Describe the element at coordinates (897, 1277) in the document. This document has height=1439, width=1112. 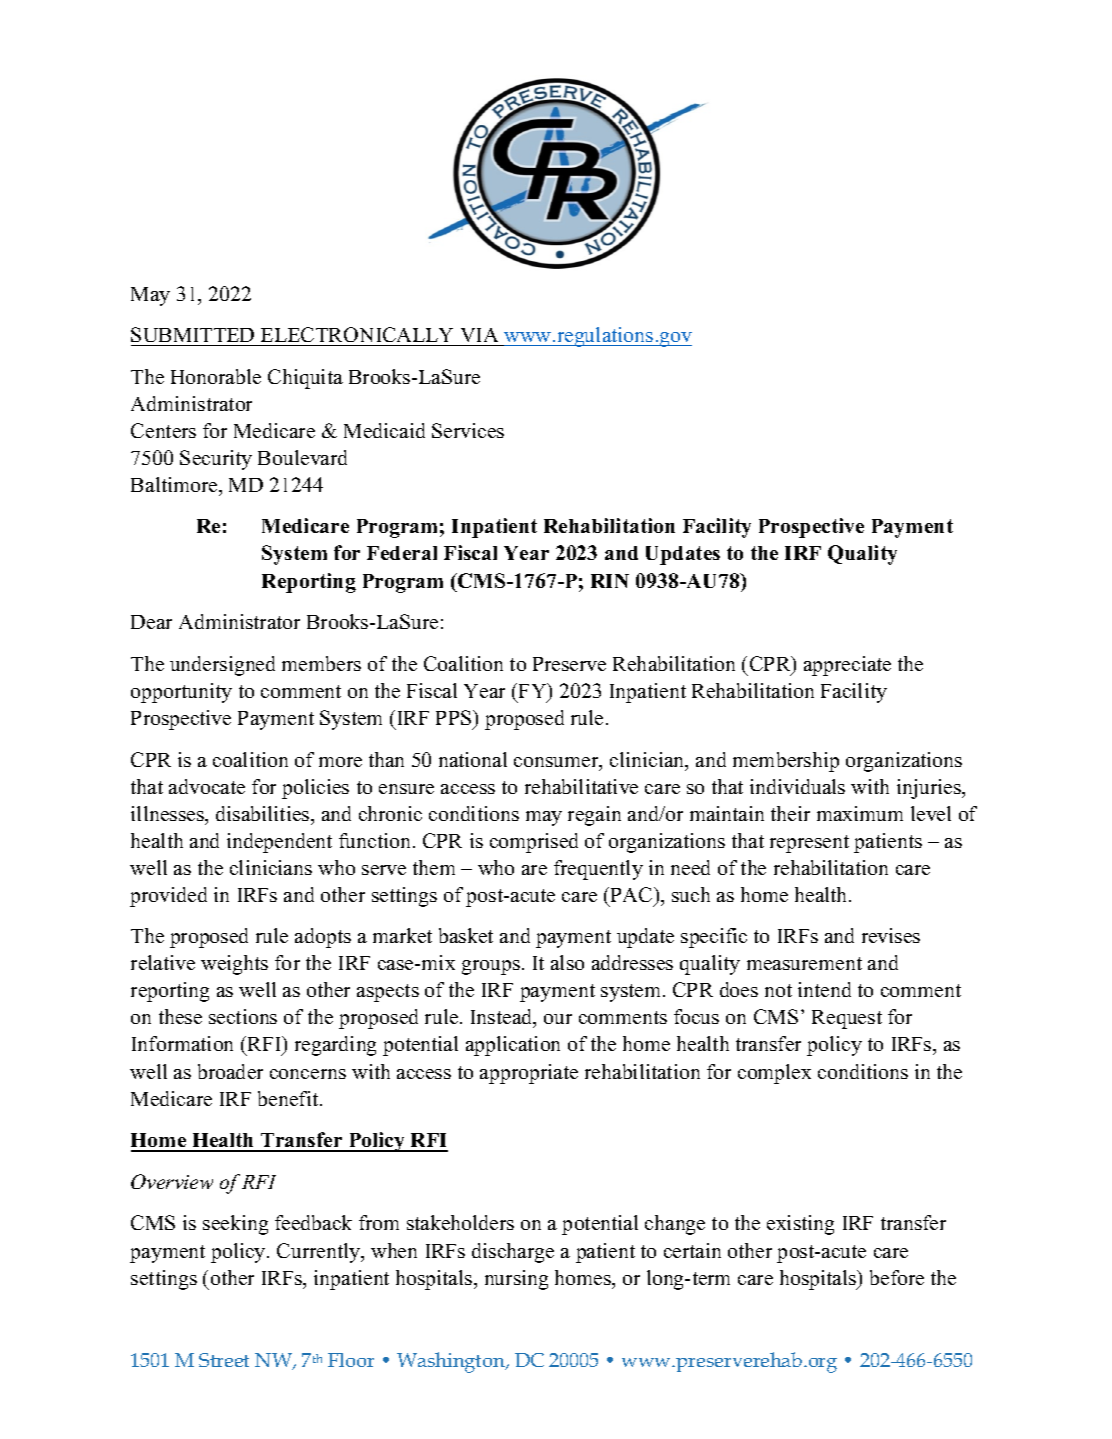
I see `before` at that location.
